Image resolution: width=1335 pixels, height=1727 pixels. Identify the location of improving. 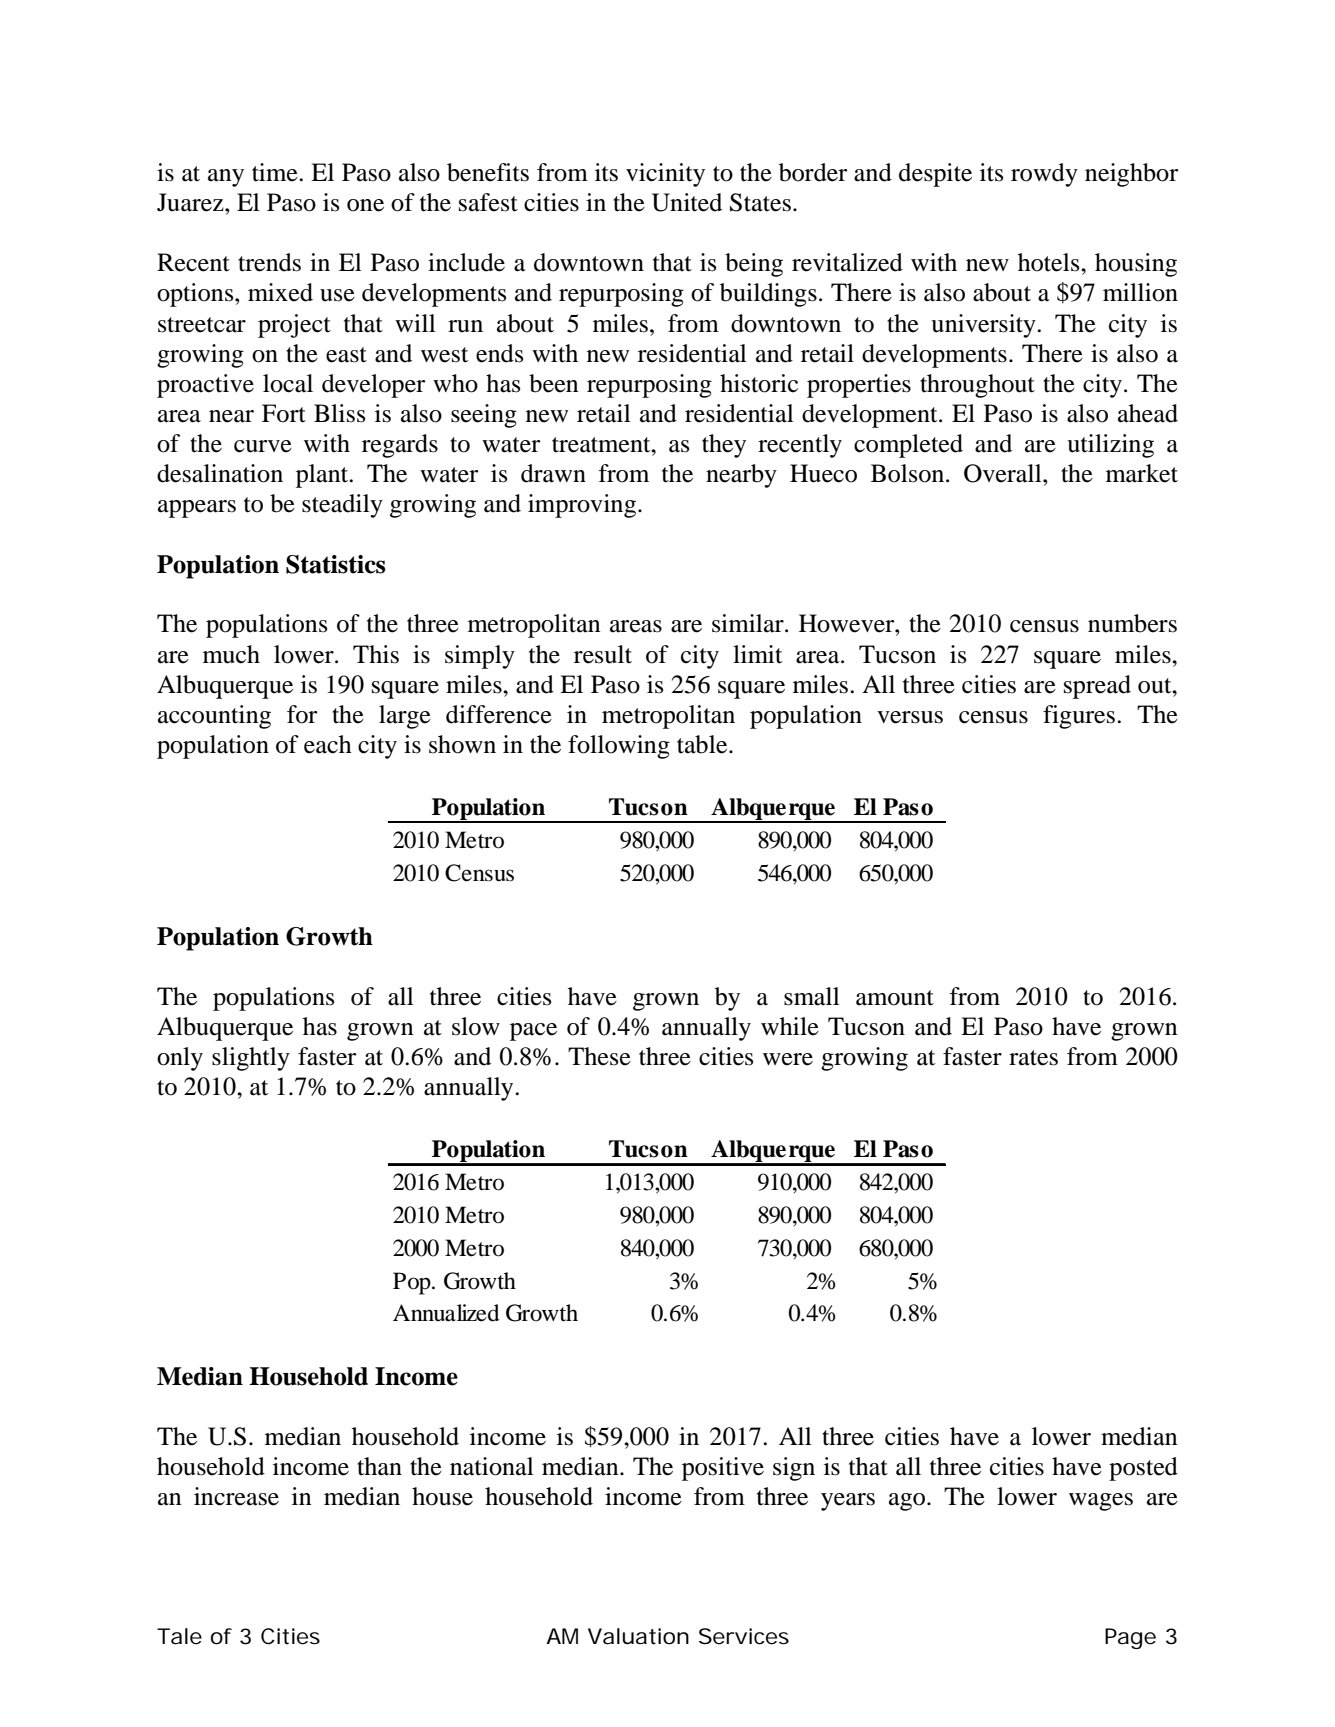
(582, 506).
